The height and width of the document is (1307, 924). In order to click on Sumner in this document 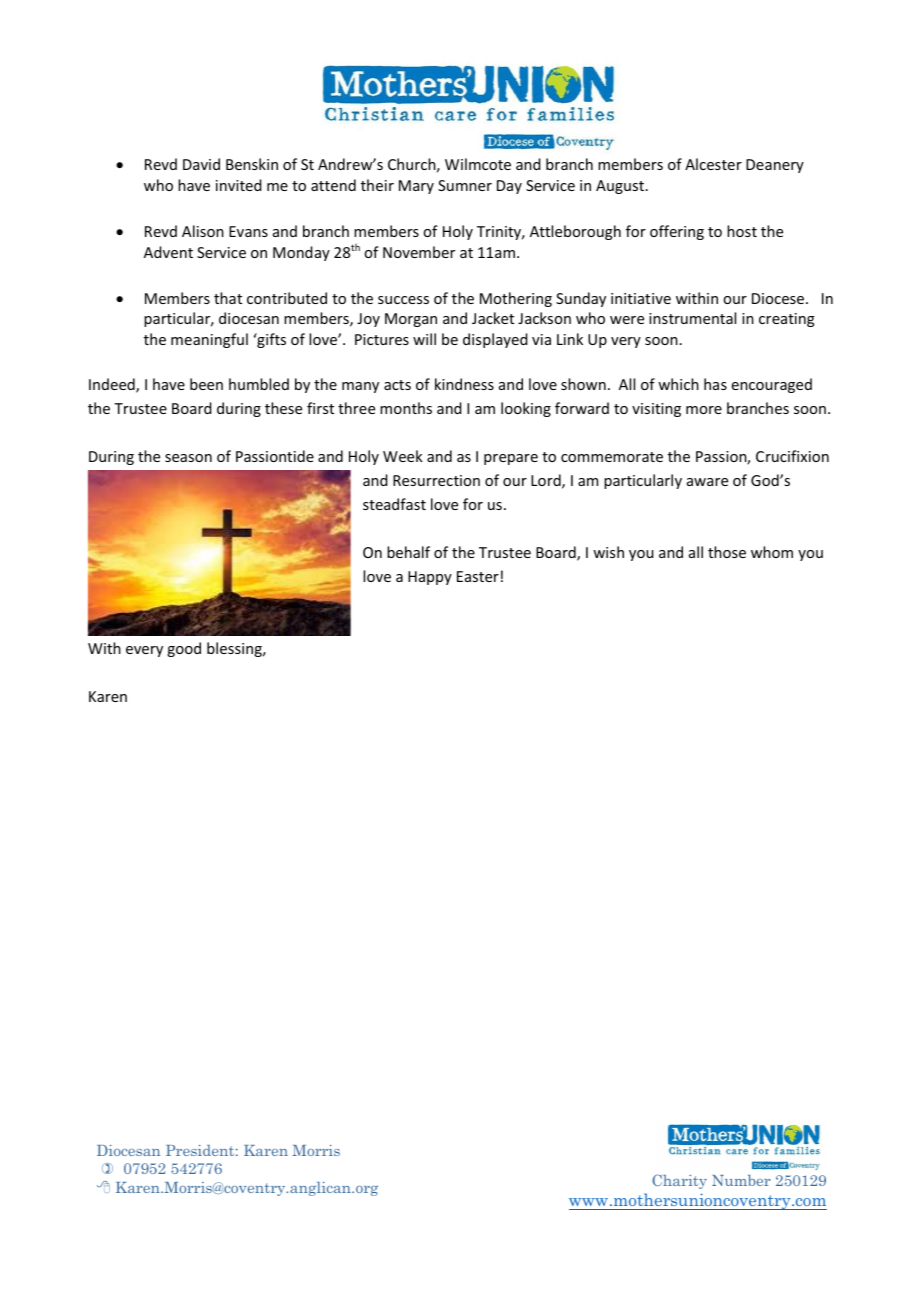, I will do `click(465, 185)`.
